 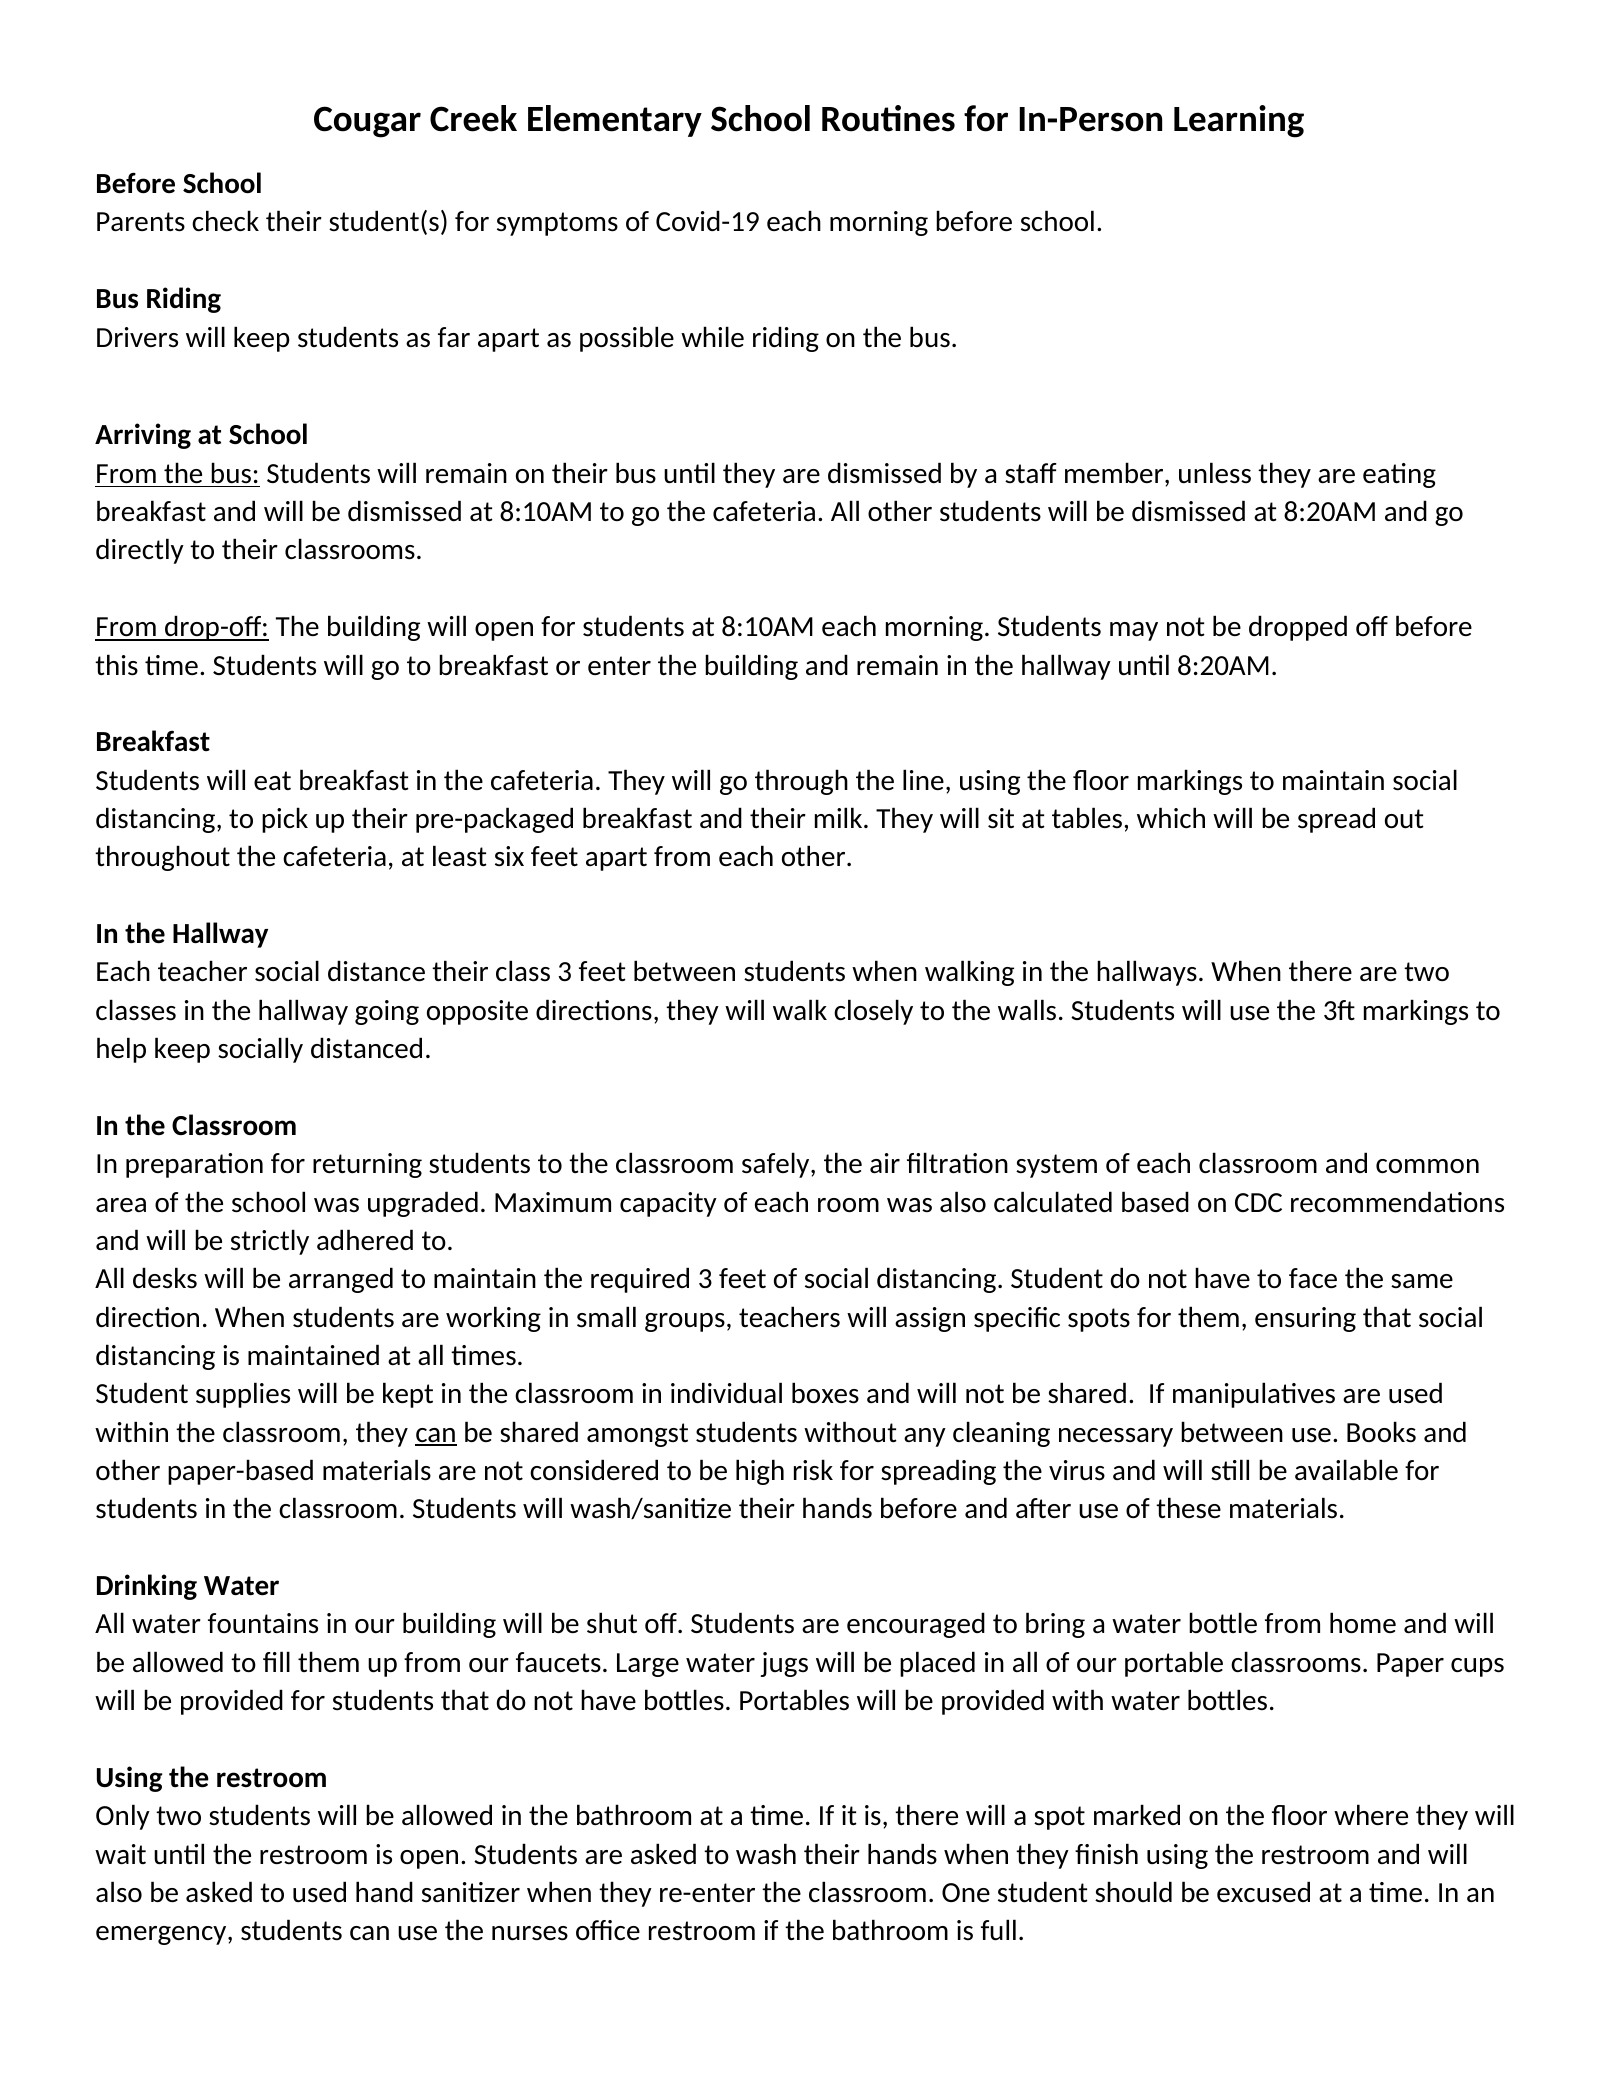 What do you see at coordinates (225, 220) in the document?
I see `check` at bounding box center [225, 220].
